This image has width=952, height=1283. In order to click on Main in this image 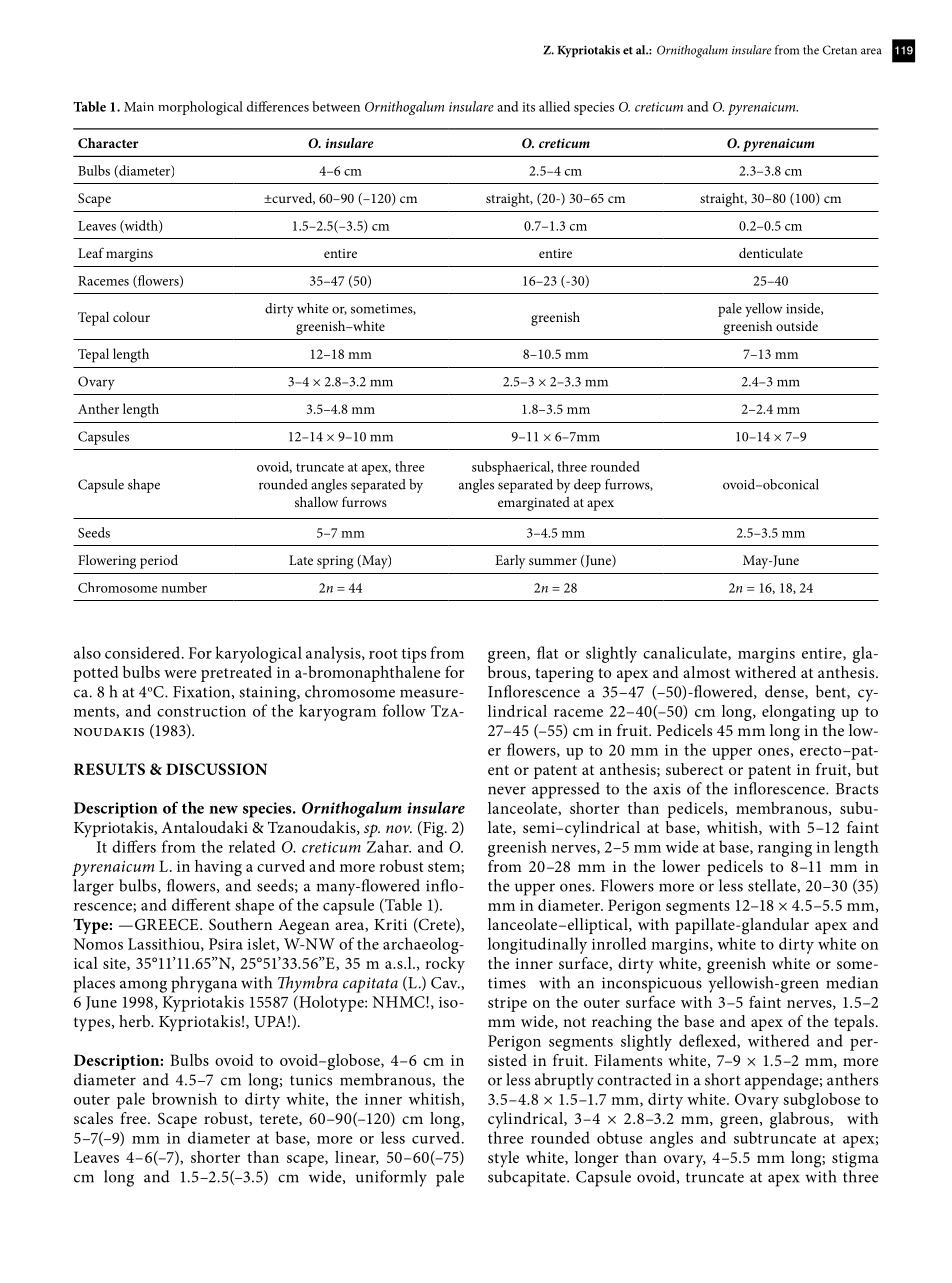, I will do `click(139, 107)`.
